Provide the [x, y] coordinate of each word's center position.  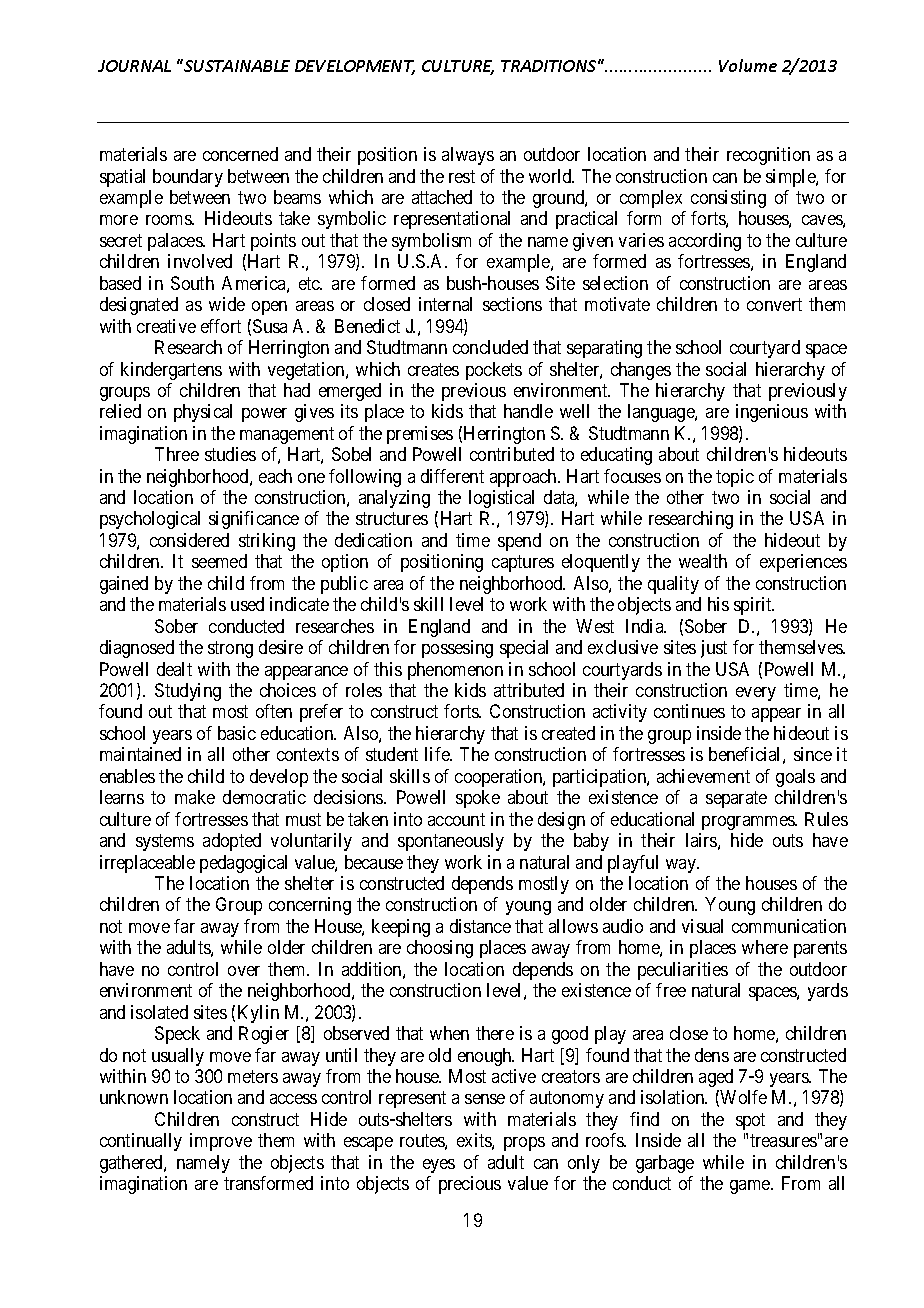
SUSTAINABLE [236, 65]
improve [221, 1142]
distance [480, 926]
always [468, 156]
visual [702, 926]
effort [221, 326]
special [524, 649]
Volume [748, 65]
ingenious [772, 413]
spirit [754, 606]
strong [230, 649]
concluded [490, 347]
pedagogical [243, 864]
